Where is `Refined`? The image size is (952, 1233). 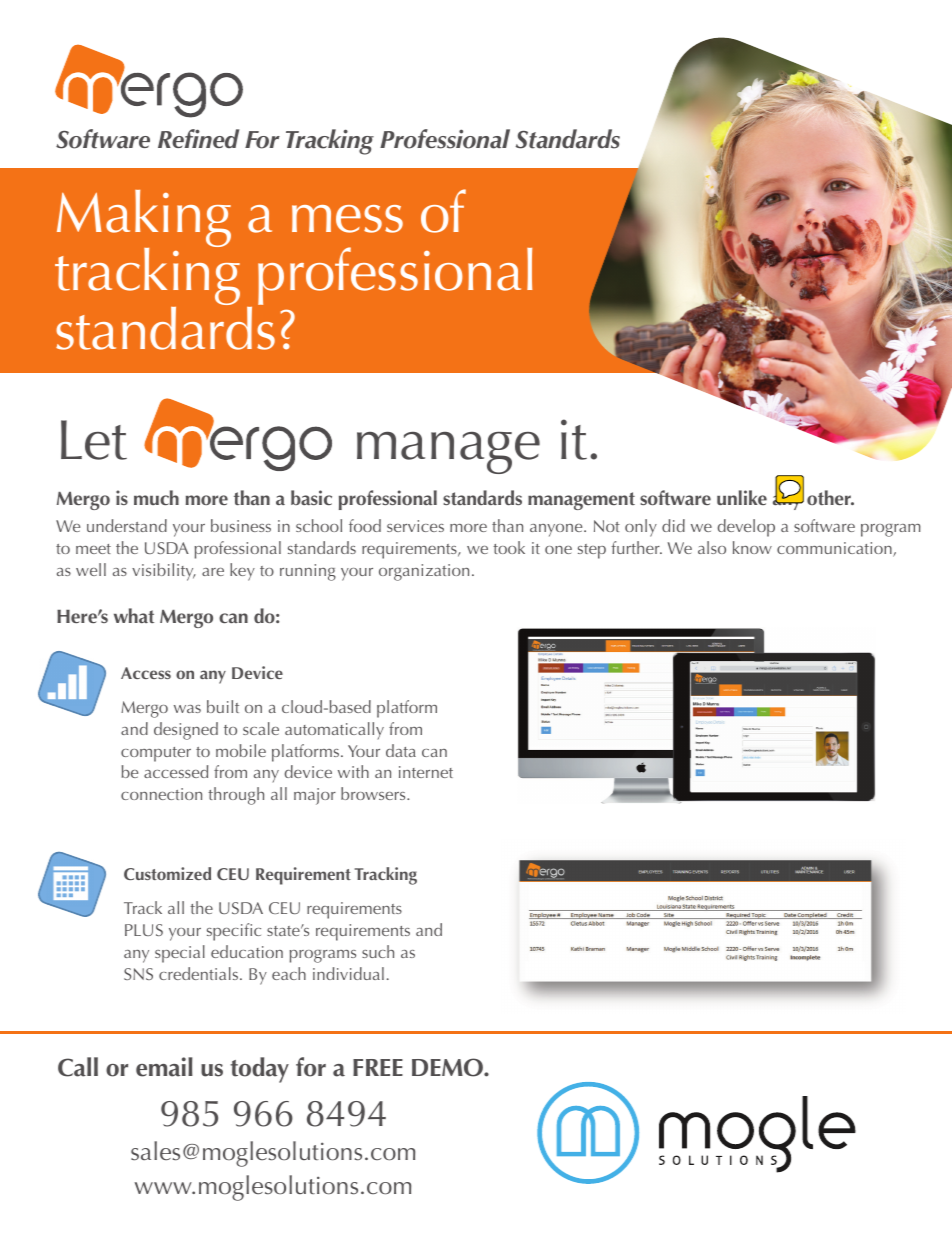 Refined is located at coordinates (198, 138).
